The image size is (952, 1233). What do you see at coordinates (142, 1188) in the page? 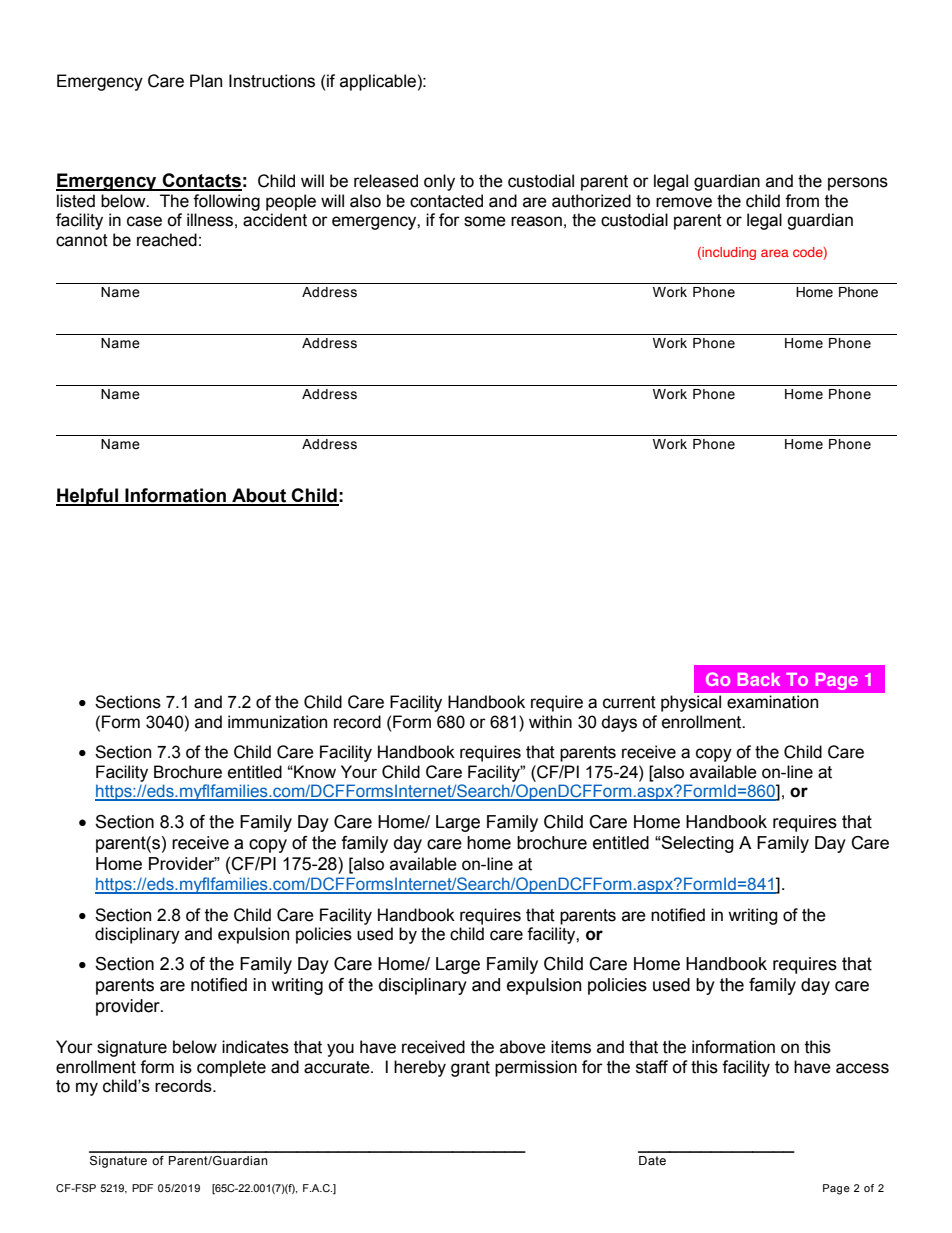
I see `PDF` at bounding box center [142, 1188].
